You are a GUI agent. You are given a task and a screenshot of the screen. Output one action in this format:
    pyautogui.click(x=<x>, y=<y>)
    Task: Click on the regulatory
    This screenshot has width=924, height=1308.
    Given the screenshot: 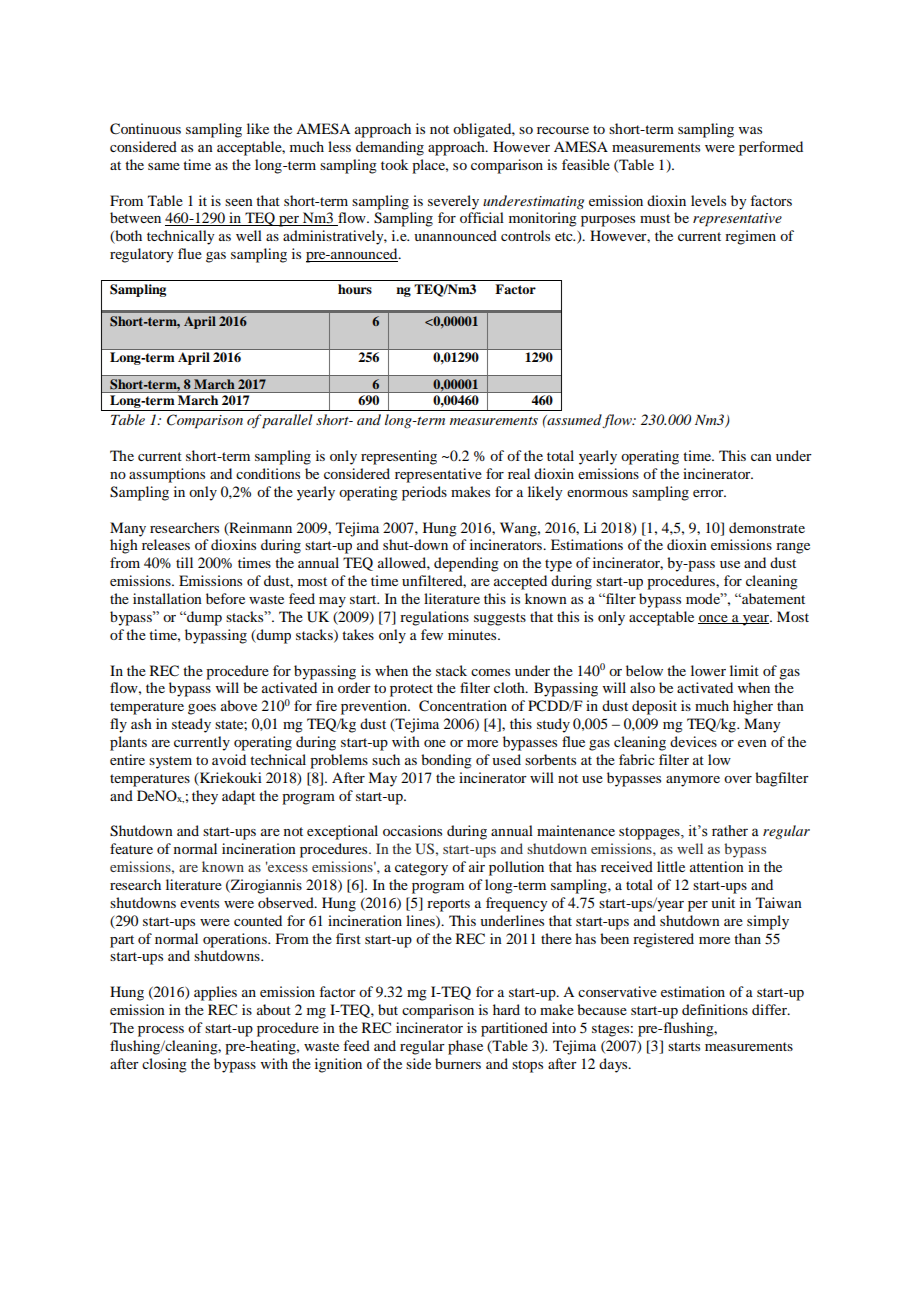 What is the action you would take?
    pyautogui.click(x=142, y=255)
